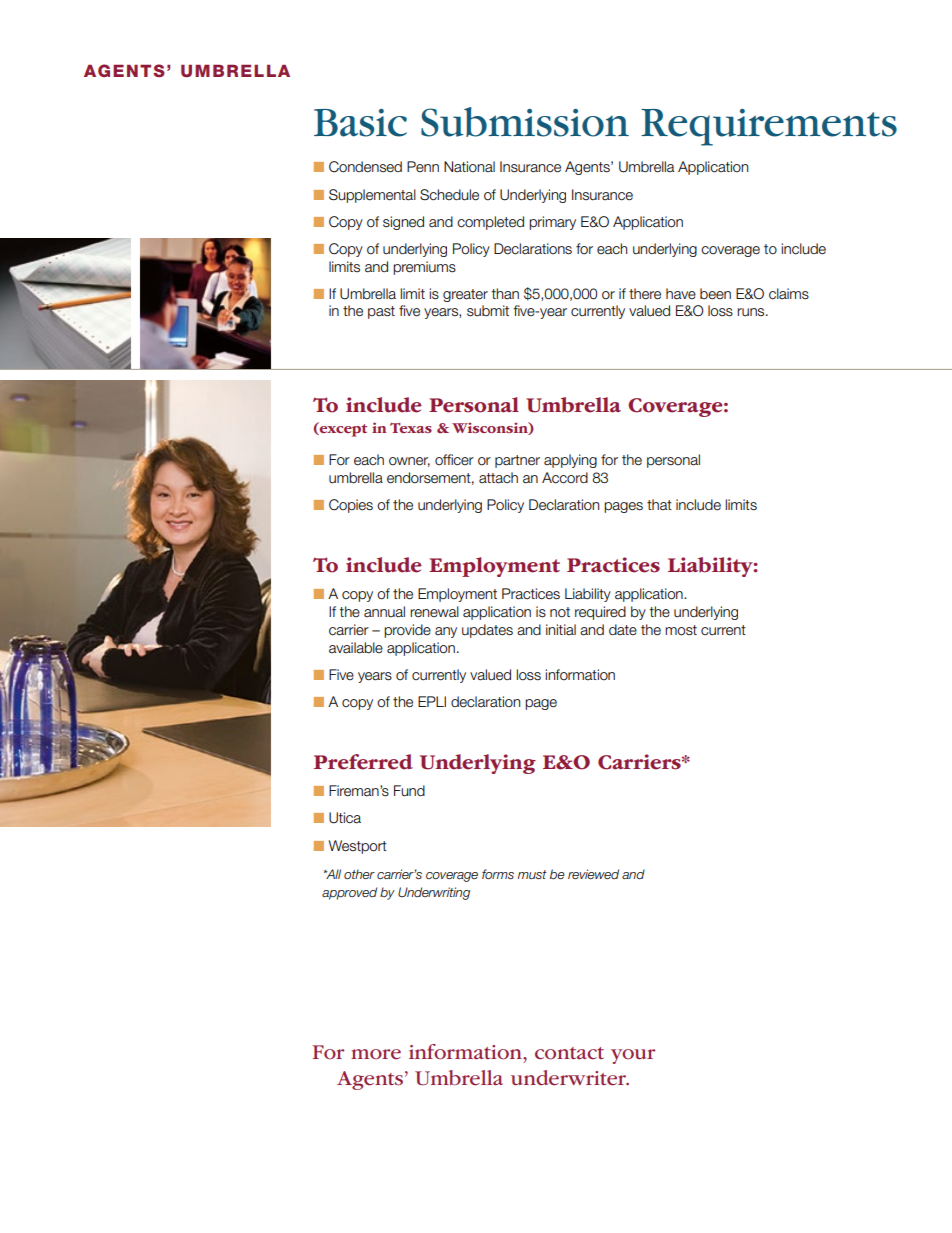  What do you see at coordinates (681, 630) in the screenshot?
I see `most` at bounding box center [681, 630].
